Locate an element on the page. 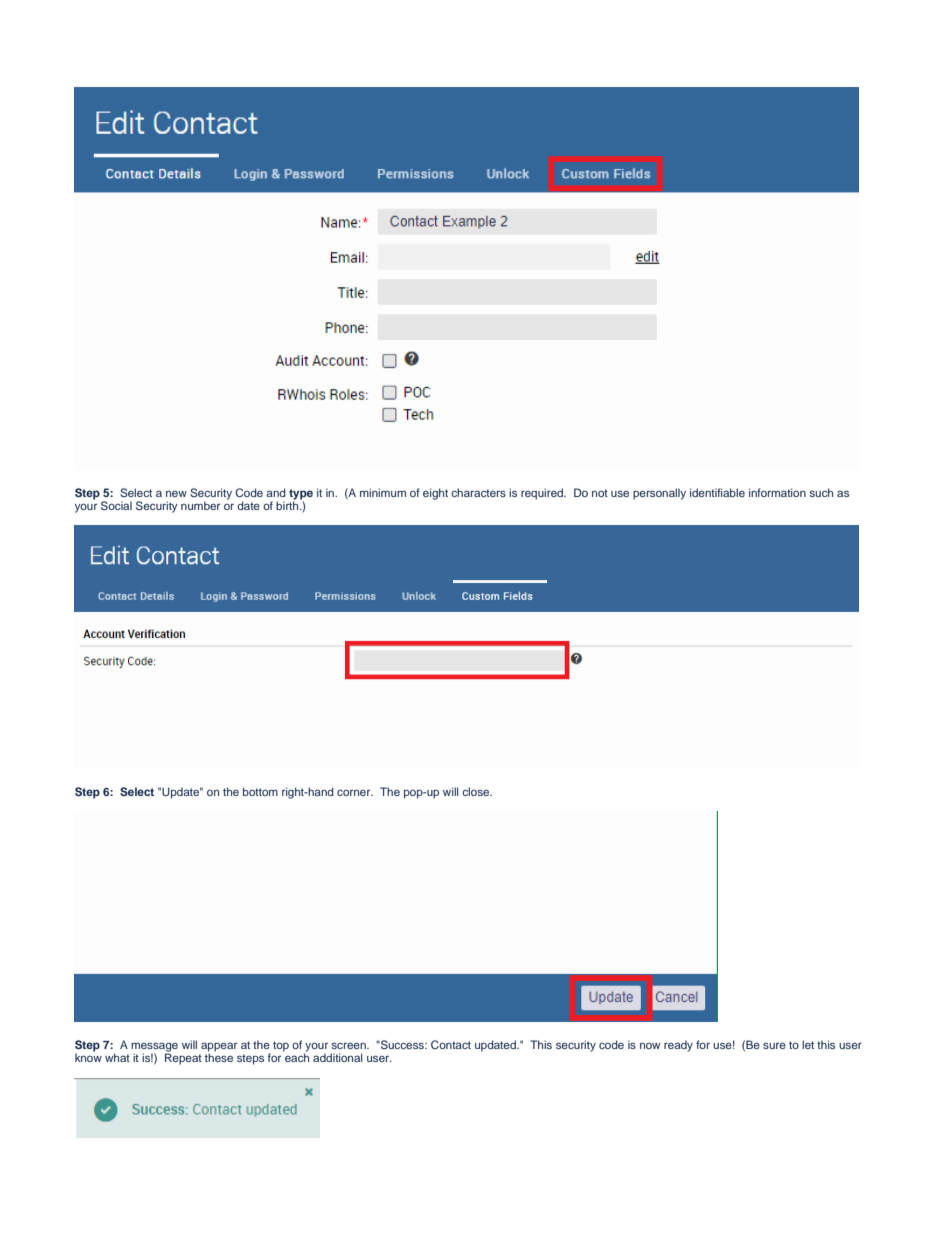 This image has height=1233, width=952. appear is located at coordinates (219, 1048).
